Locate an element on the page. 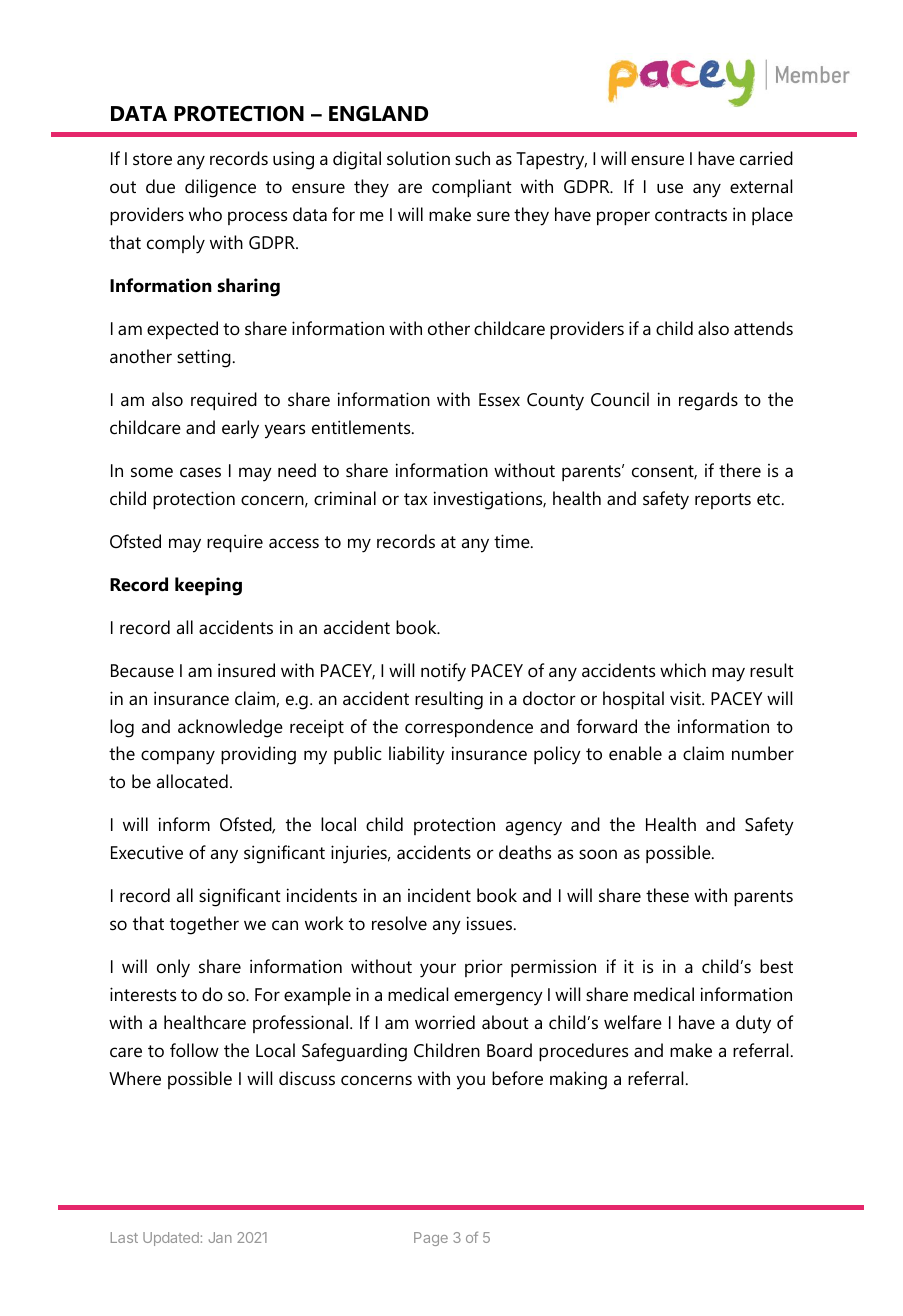  reports is located at coordinates (723, 501).
